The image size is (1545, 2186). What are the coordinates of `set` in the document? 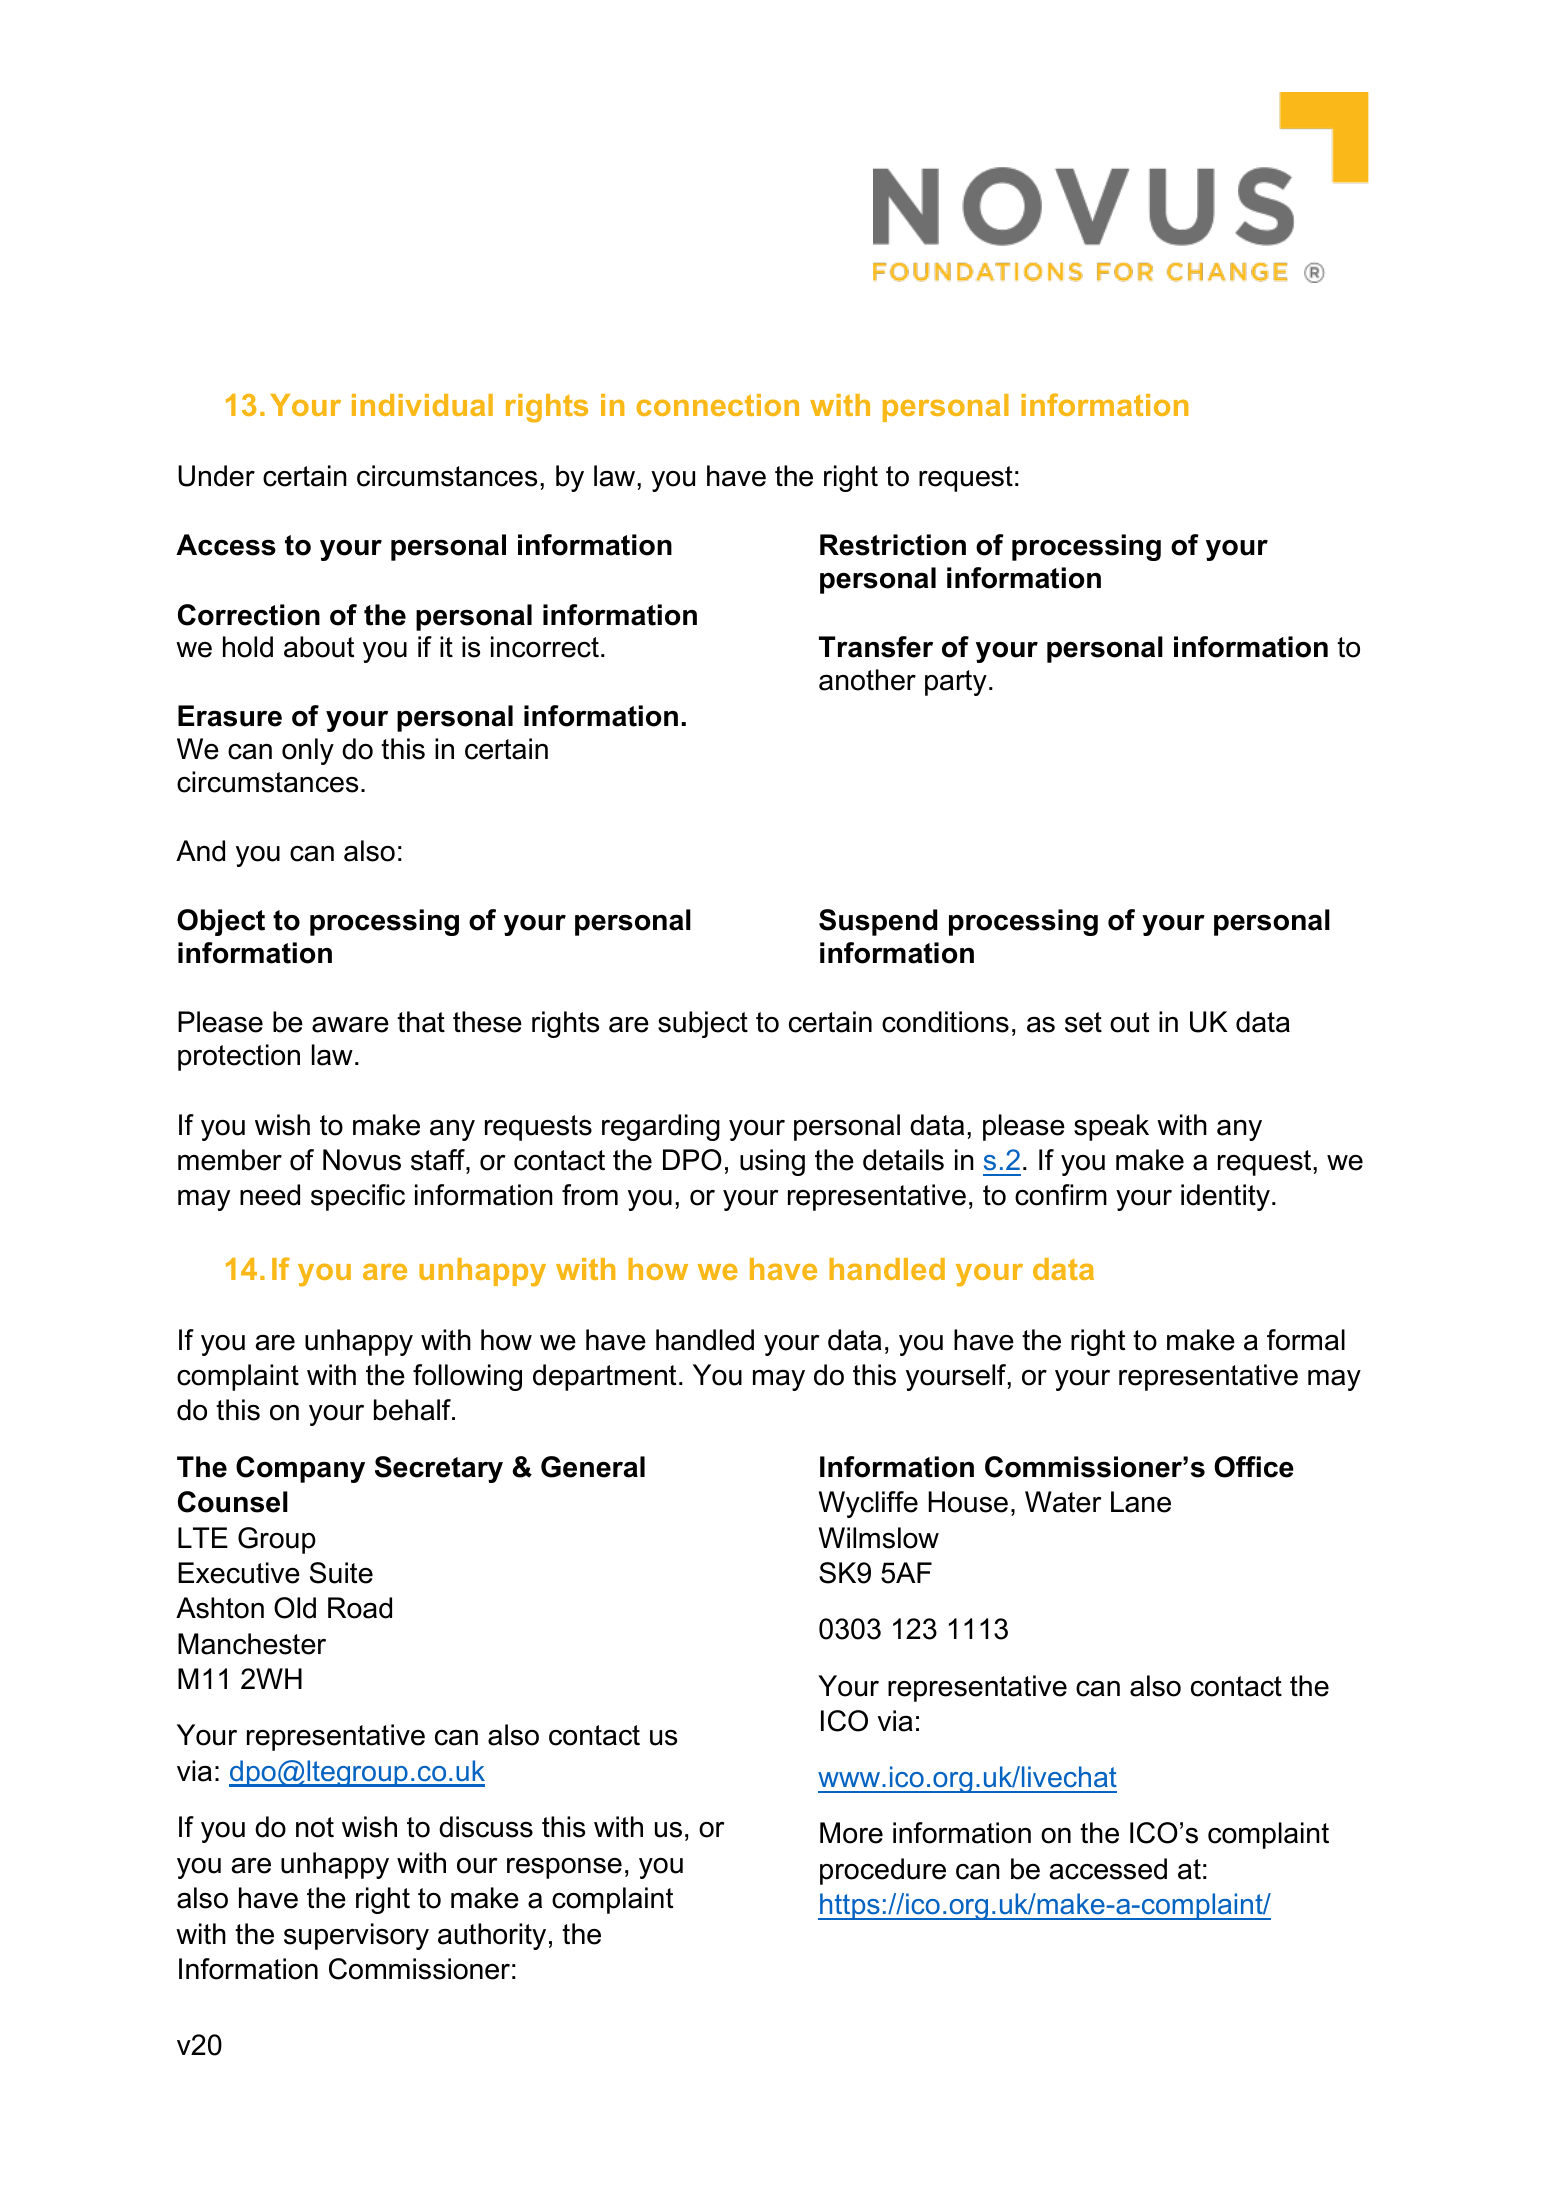 It's located at (1083, 1022).
